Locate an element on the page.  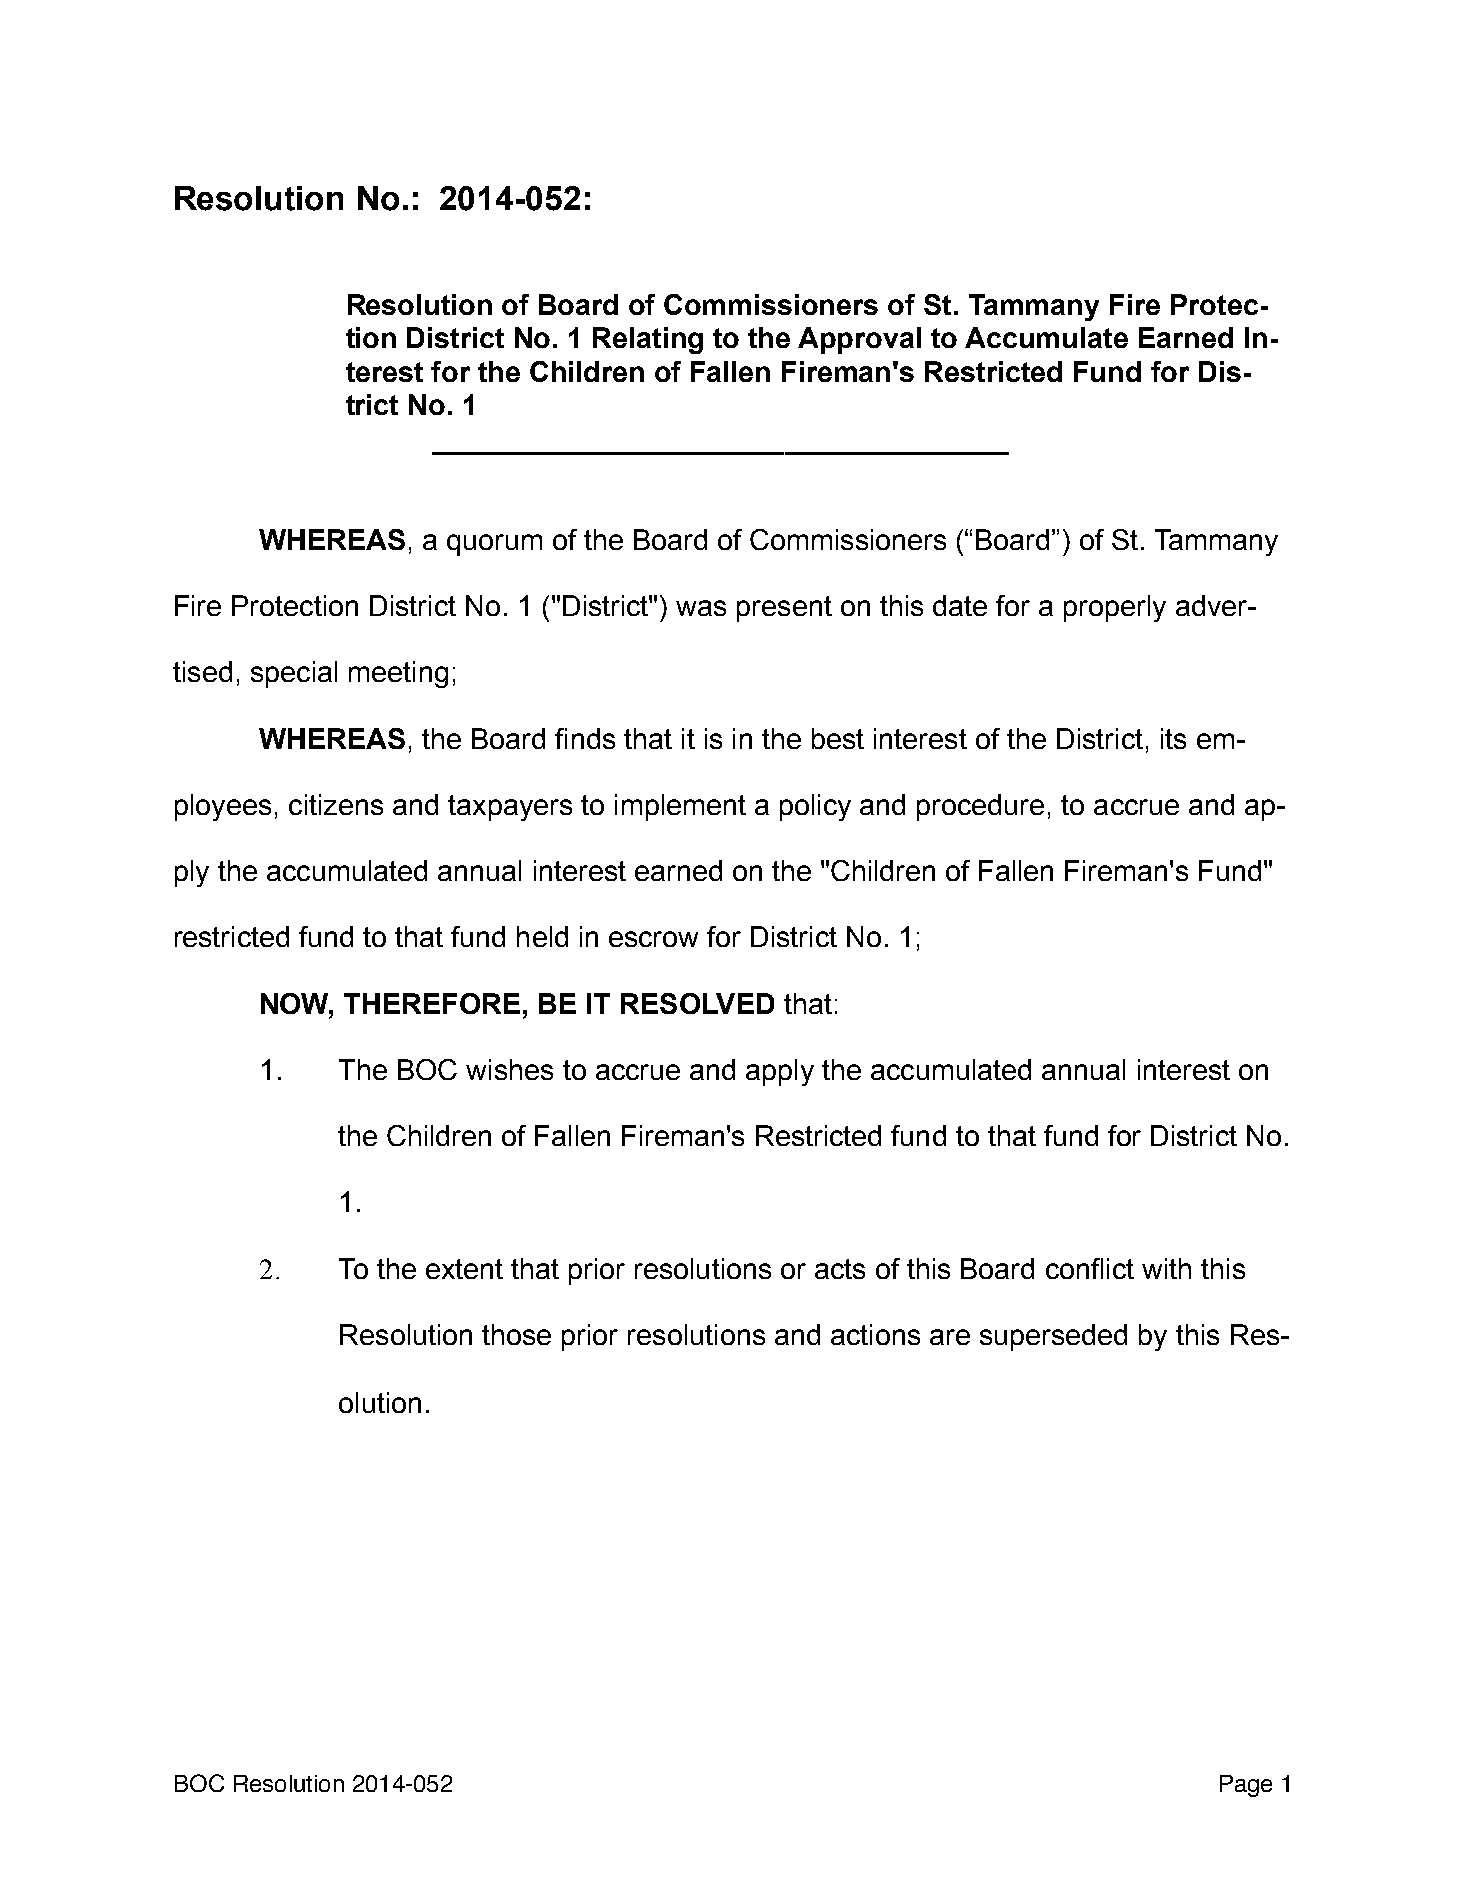
are is located at coordinates (950, 1337).
